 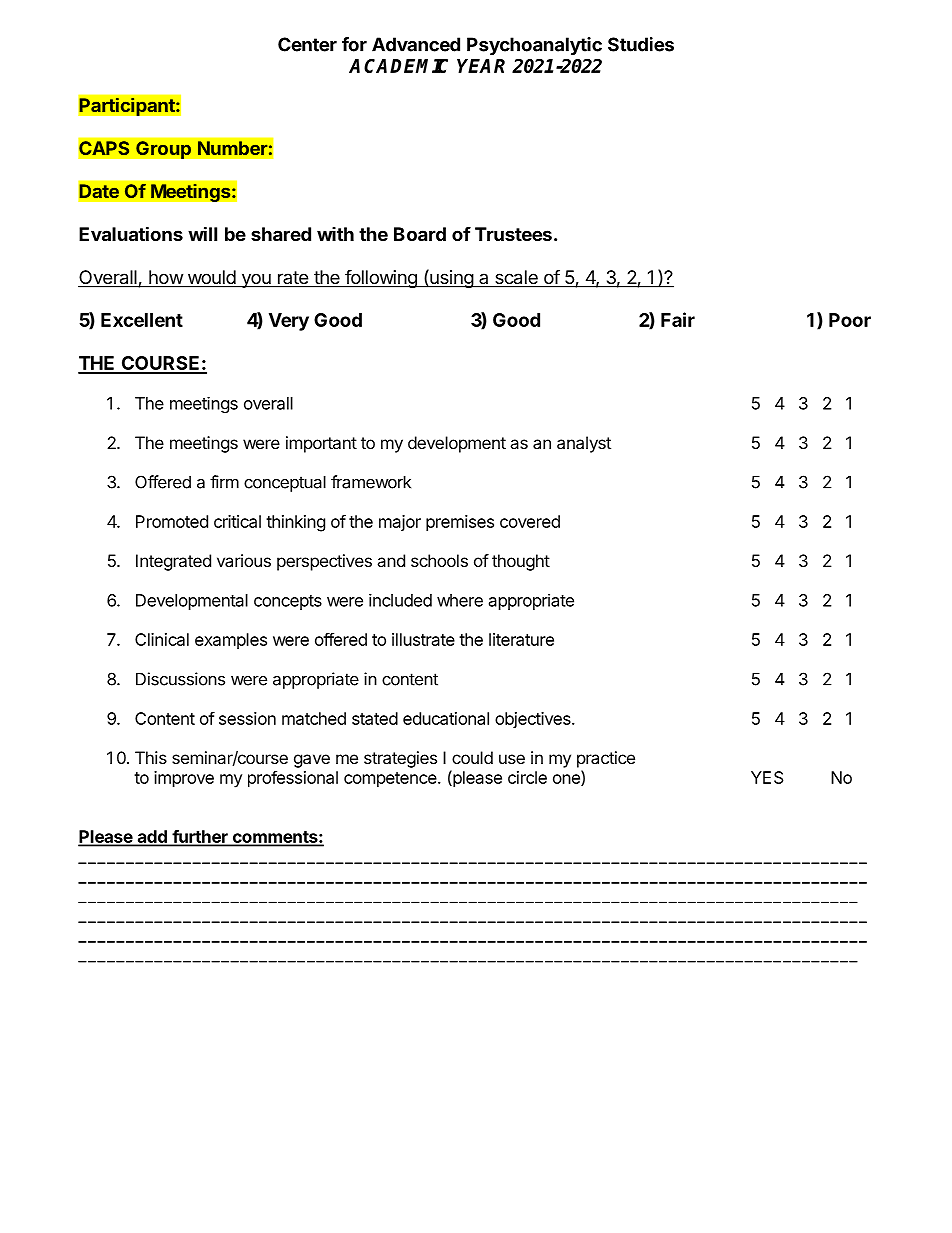 I want to click on YES, so click(x=767, y=777).
